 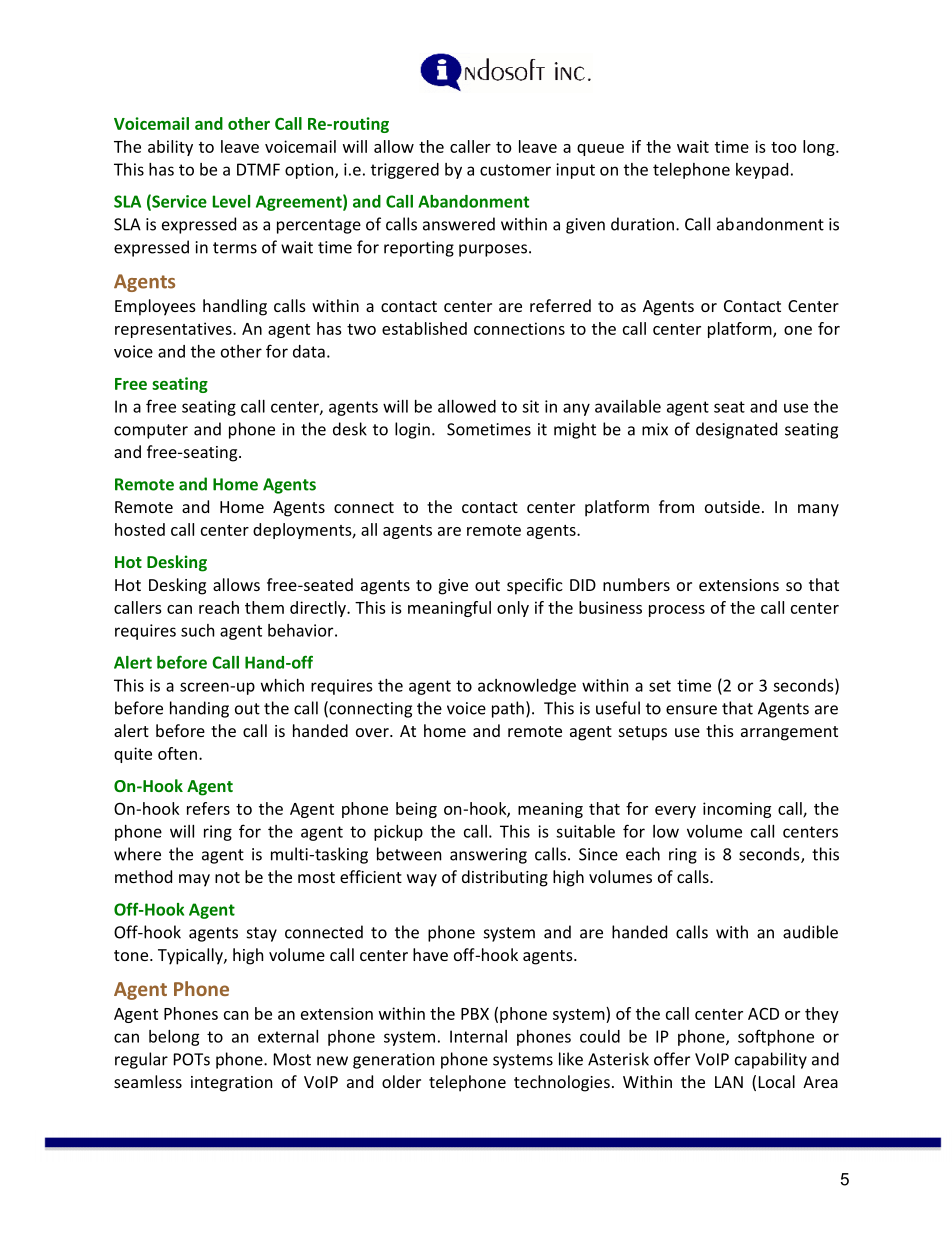 I want to click on ensure, so click(x=691, y=710).
